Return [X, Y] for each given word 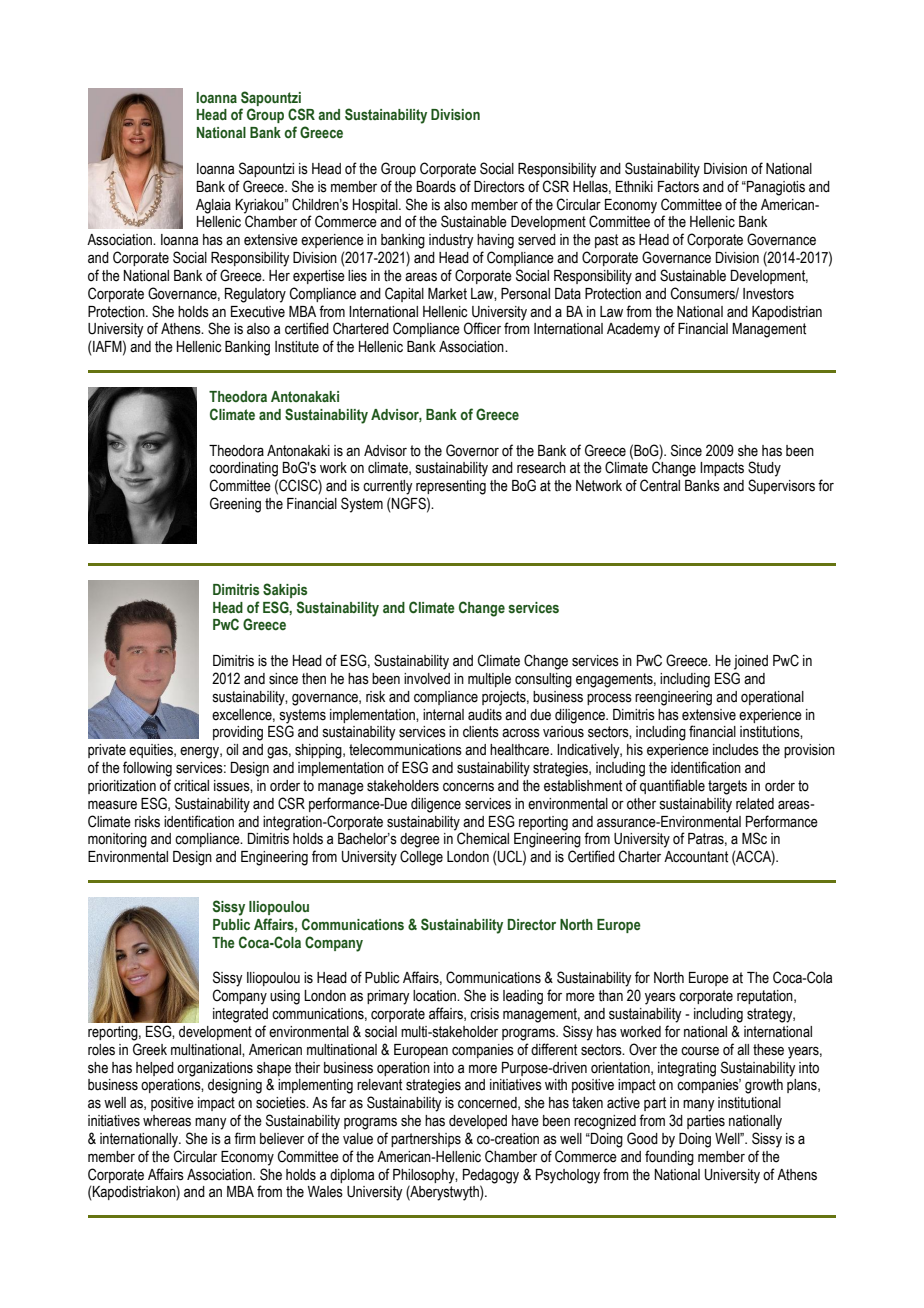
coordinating [243, 469]
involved [427, 679]
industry [451, 241]
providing [238, 733]
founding [669, 1158]
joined [751, 662]
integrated [240, 1015]
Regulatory [255, 295]
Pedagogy [491, 1176]
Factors [678, 187]
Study [764, 469]
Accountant [696, 857]
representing [451, 487]
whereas [167, 1121]
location [435, 996]
